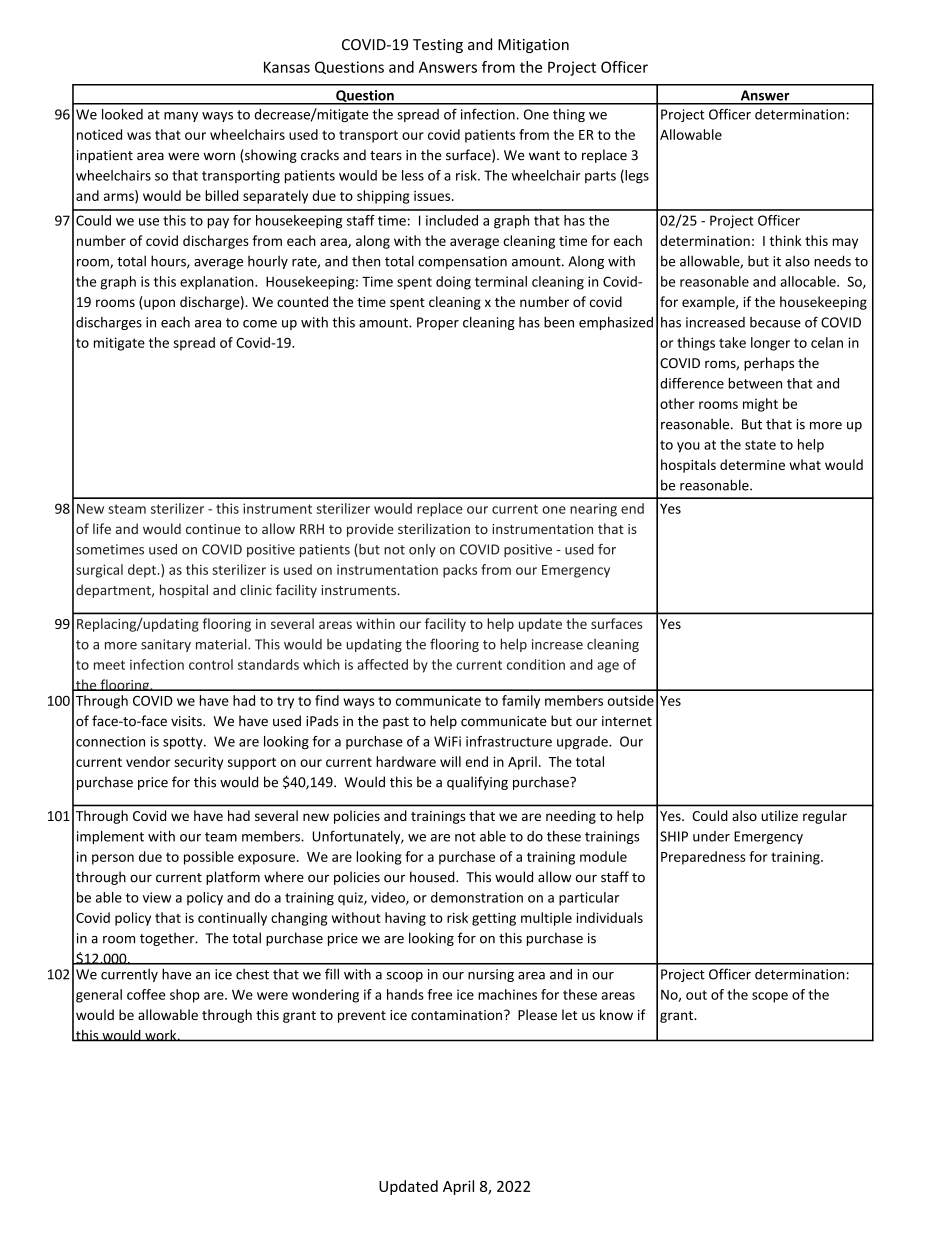  What do you see at coordinates (752, 464) in the page?
I see `determine` at bounding box center [752, 464].
